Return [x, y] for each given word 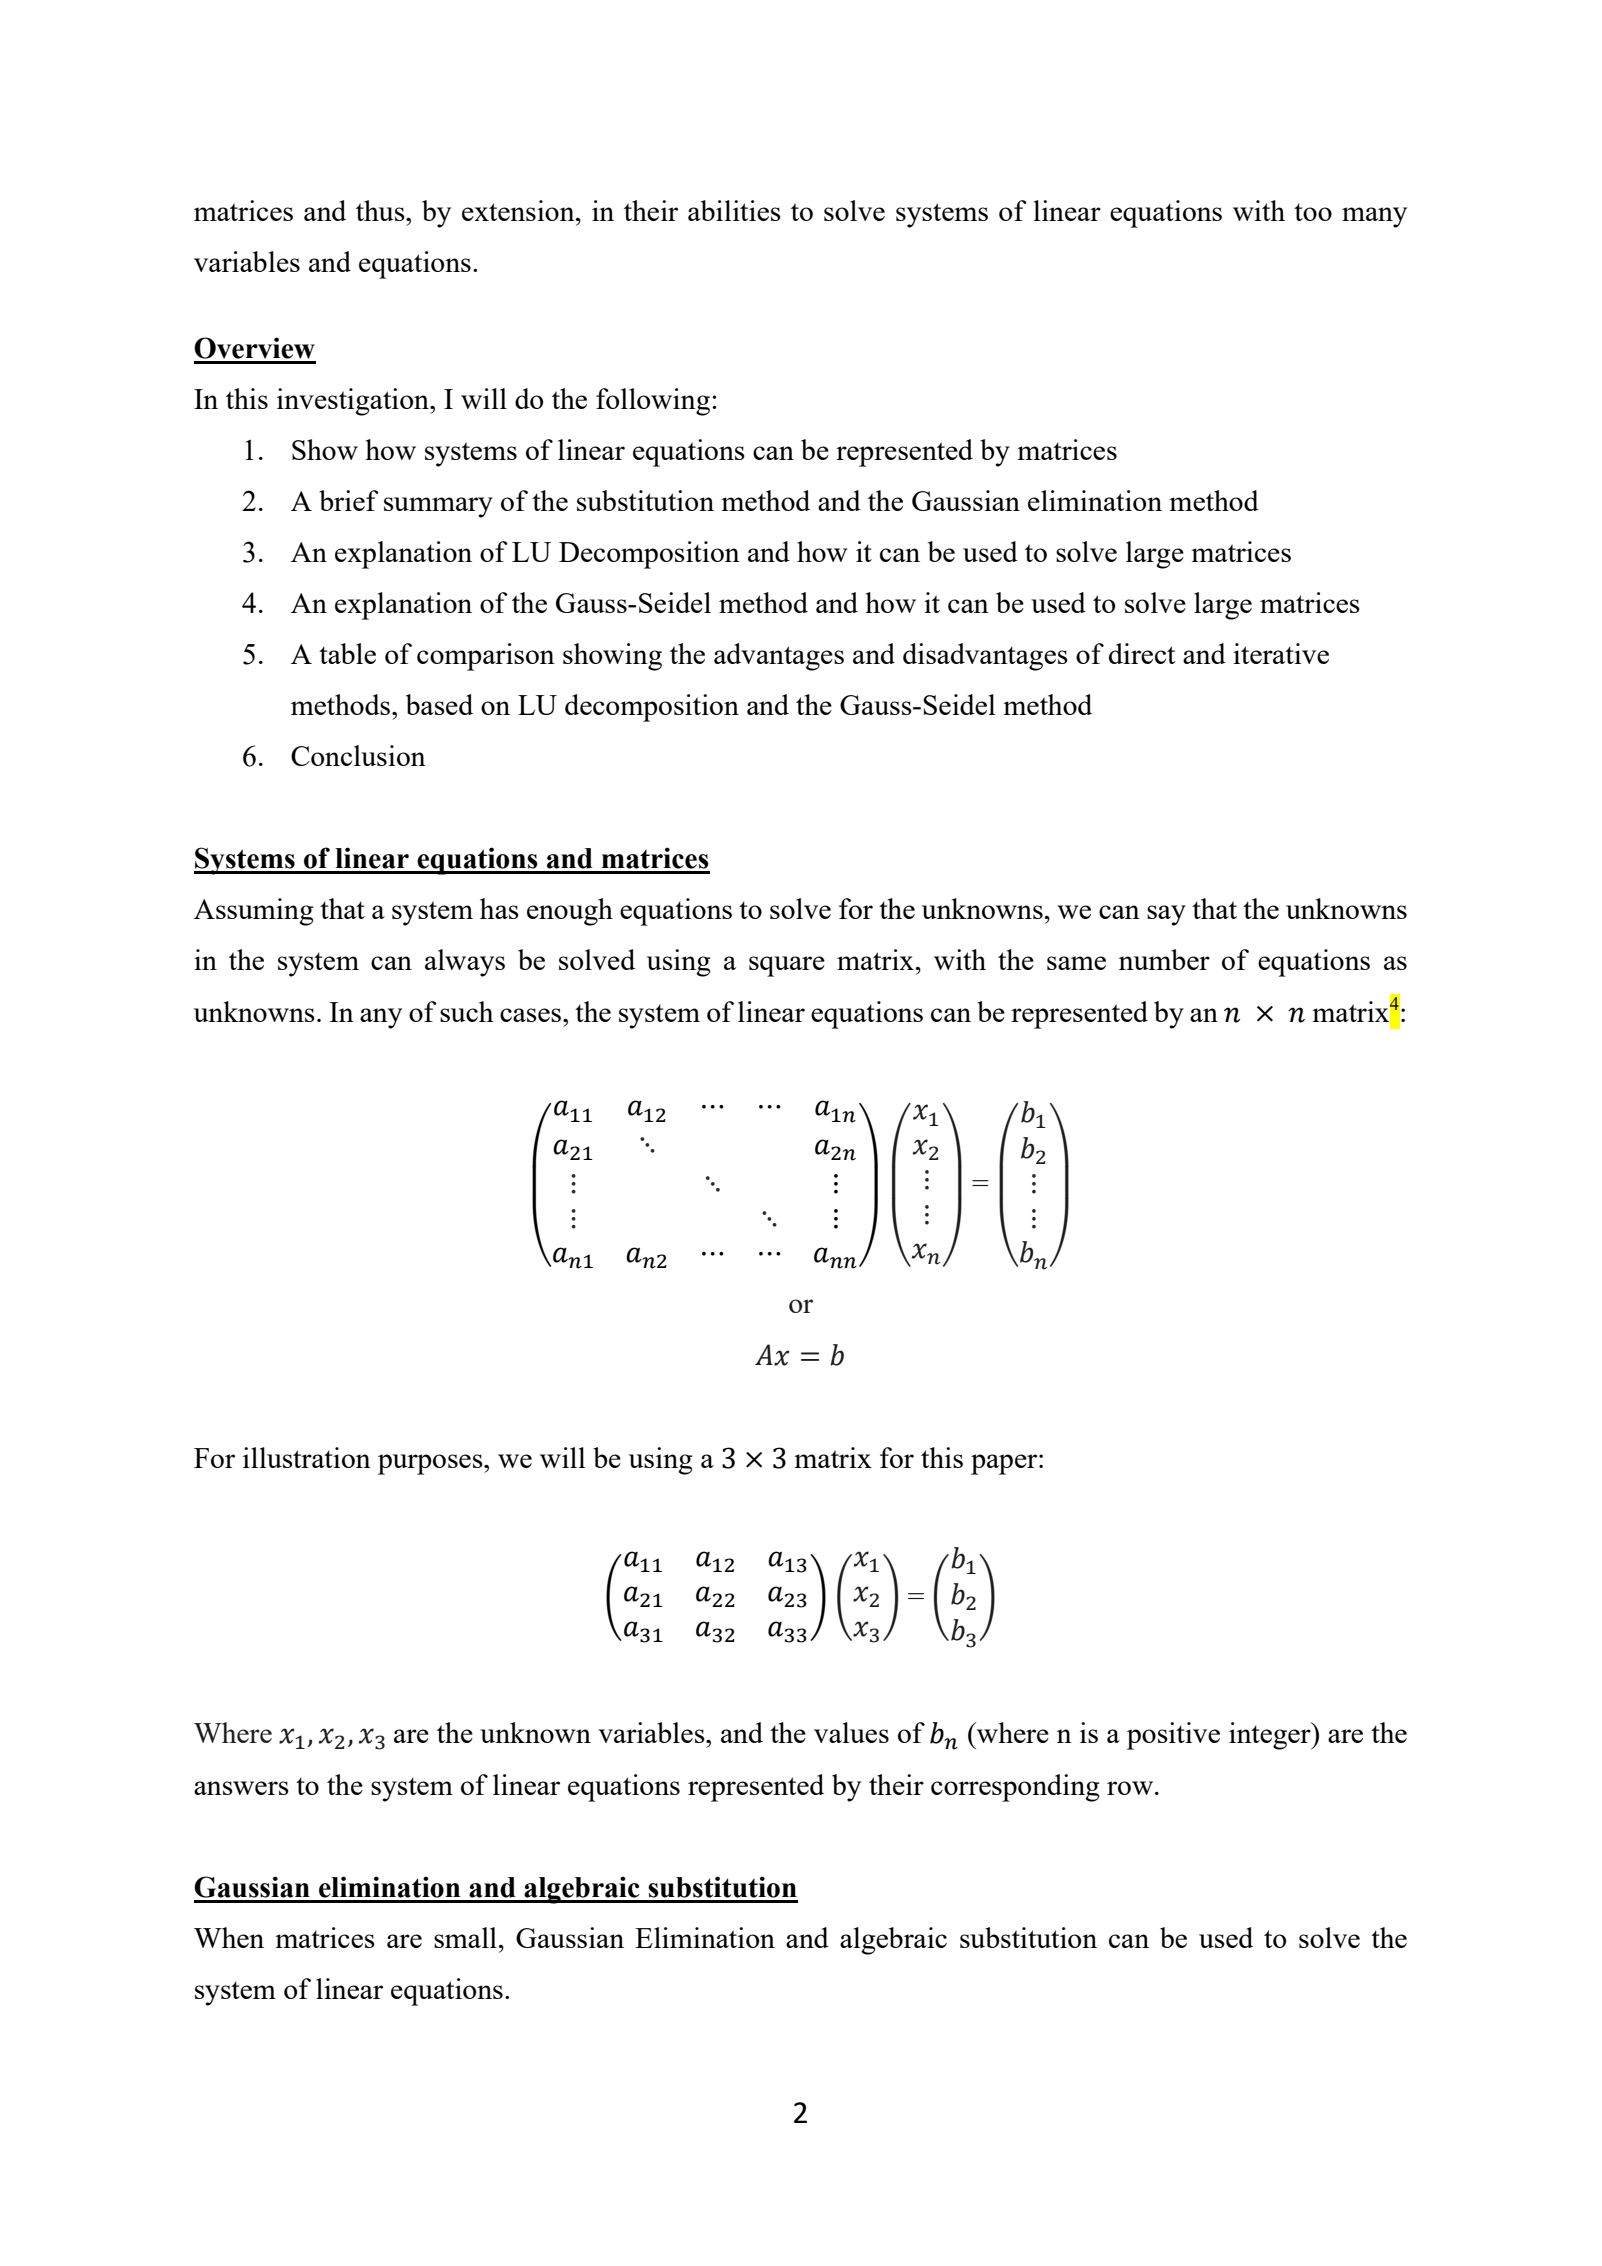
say [1166, 915]
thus [381, 210]
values [851, 1732]
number [1164, 959]
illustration [307, 1457]
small [465, 1937]
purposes [431, 1464]
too [1313, 212]
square [787, 966]
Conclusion [358, 755]
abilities [734, 210]
